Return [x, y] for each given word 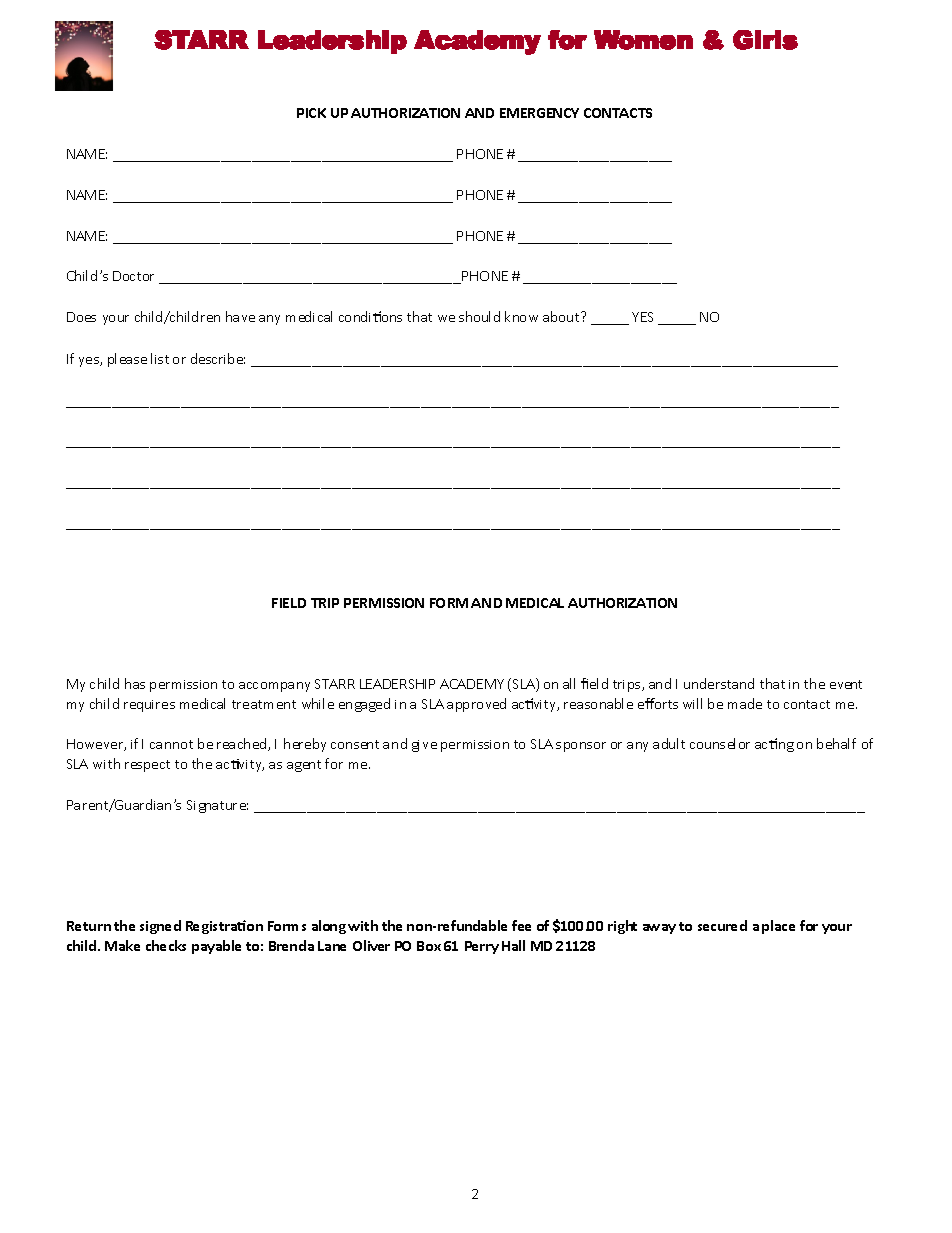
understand [719, 683]
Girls [765, 40]
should [479, 316]
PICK [311, 113]
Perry [482, 947]
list [160, 358]
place [778, 927]
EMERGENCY [539, 113]
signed [160, 927]
